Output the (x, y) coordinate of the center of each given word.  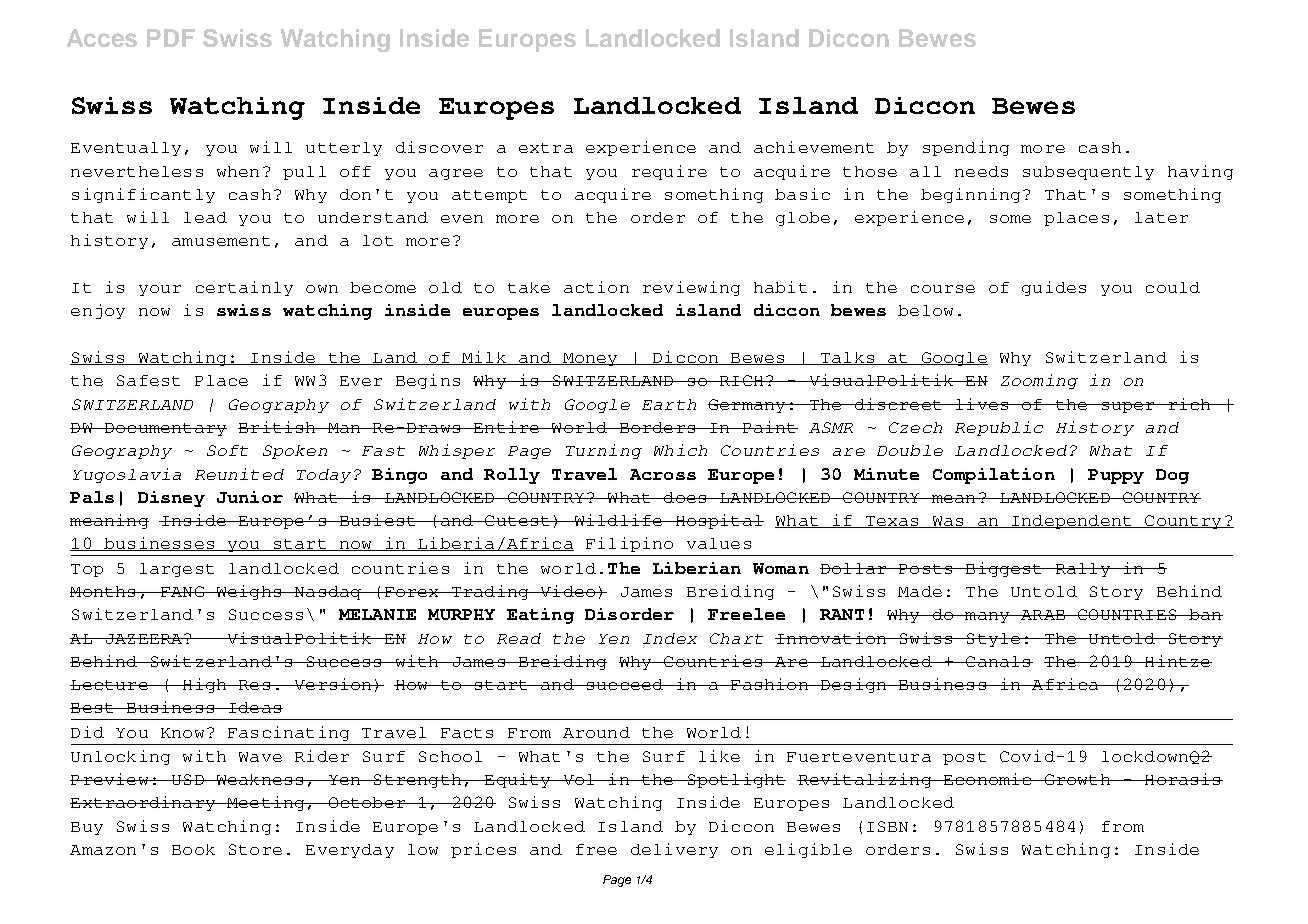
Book (193, 849)
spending (966, 148)
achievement (814, 147)
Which (680, 450)
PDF (171, 38)
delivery (674, 850)
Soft (227, 450)
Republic (999, 428)
